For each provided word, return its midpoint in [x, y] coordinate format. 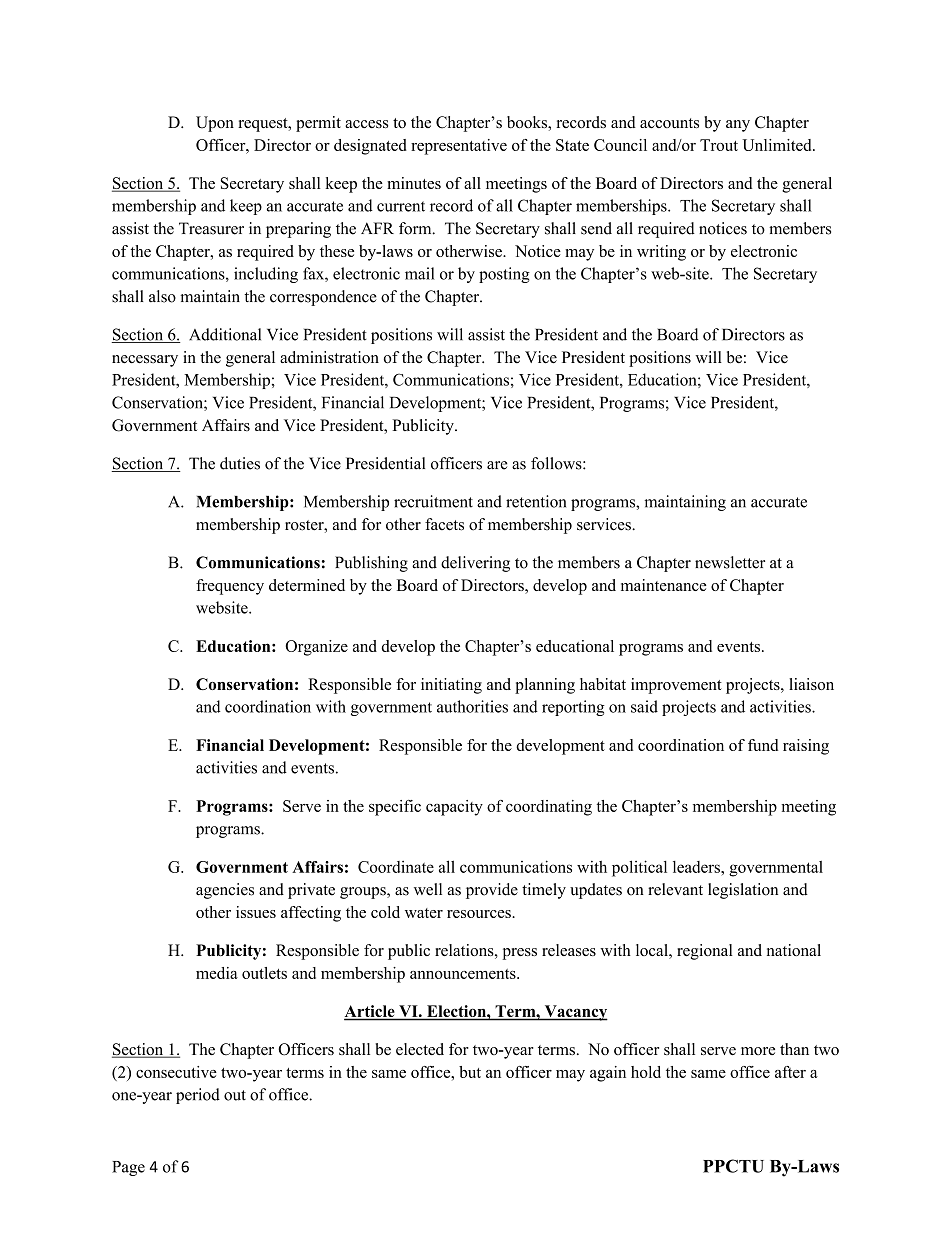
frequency [230, 587]
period [198, 1096]
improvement [676, 686]
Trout [719, 145]
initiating [451, 686]
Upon [215, 124]
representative [459, 147]
